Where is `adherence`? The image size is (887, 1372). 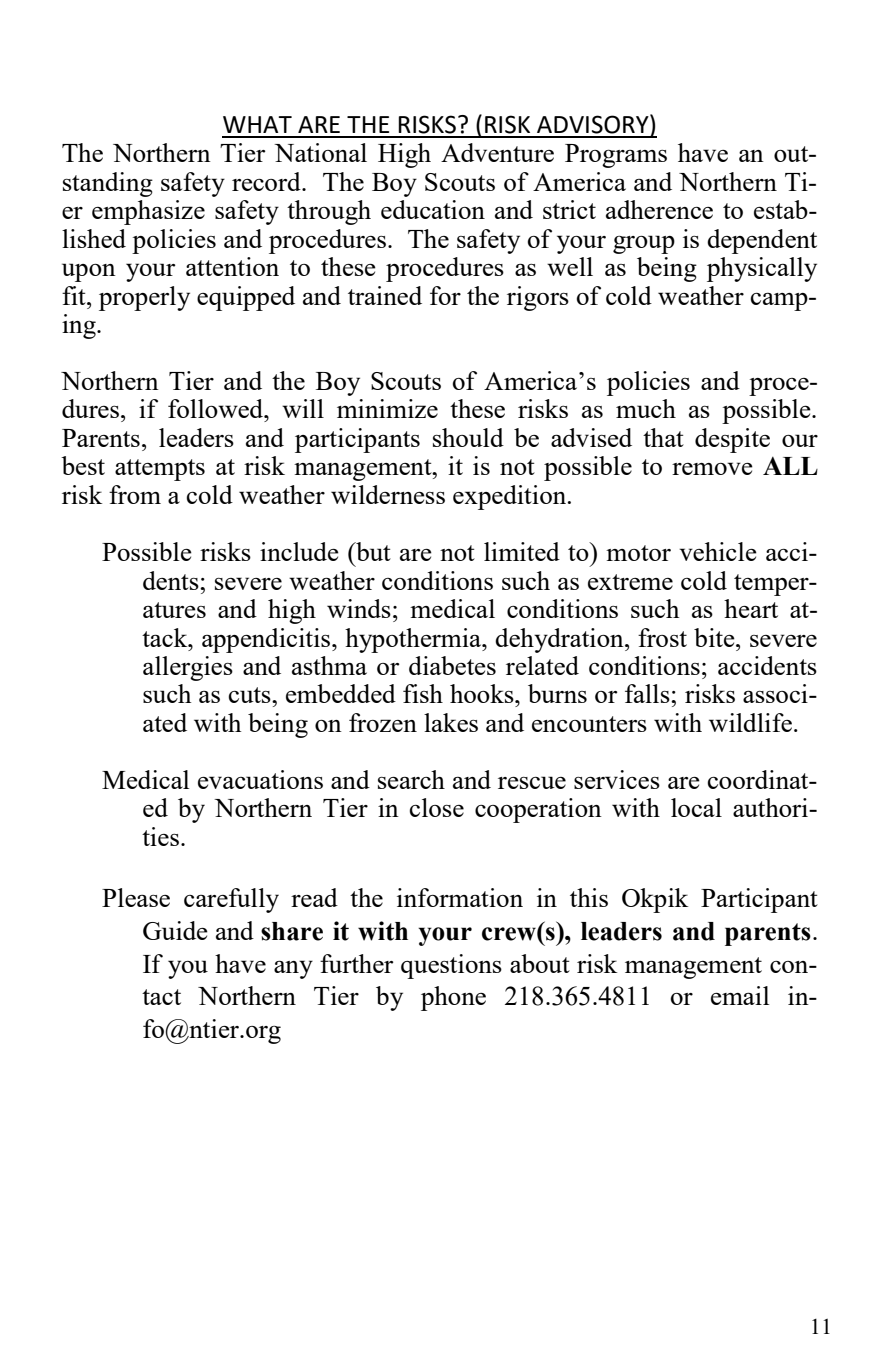 adherence is located at coordinates (659, 209).
